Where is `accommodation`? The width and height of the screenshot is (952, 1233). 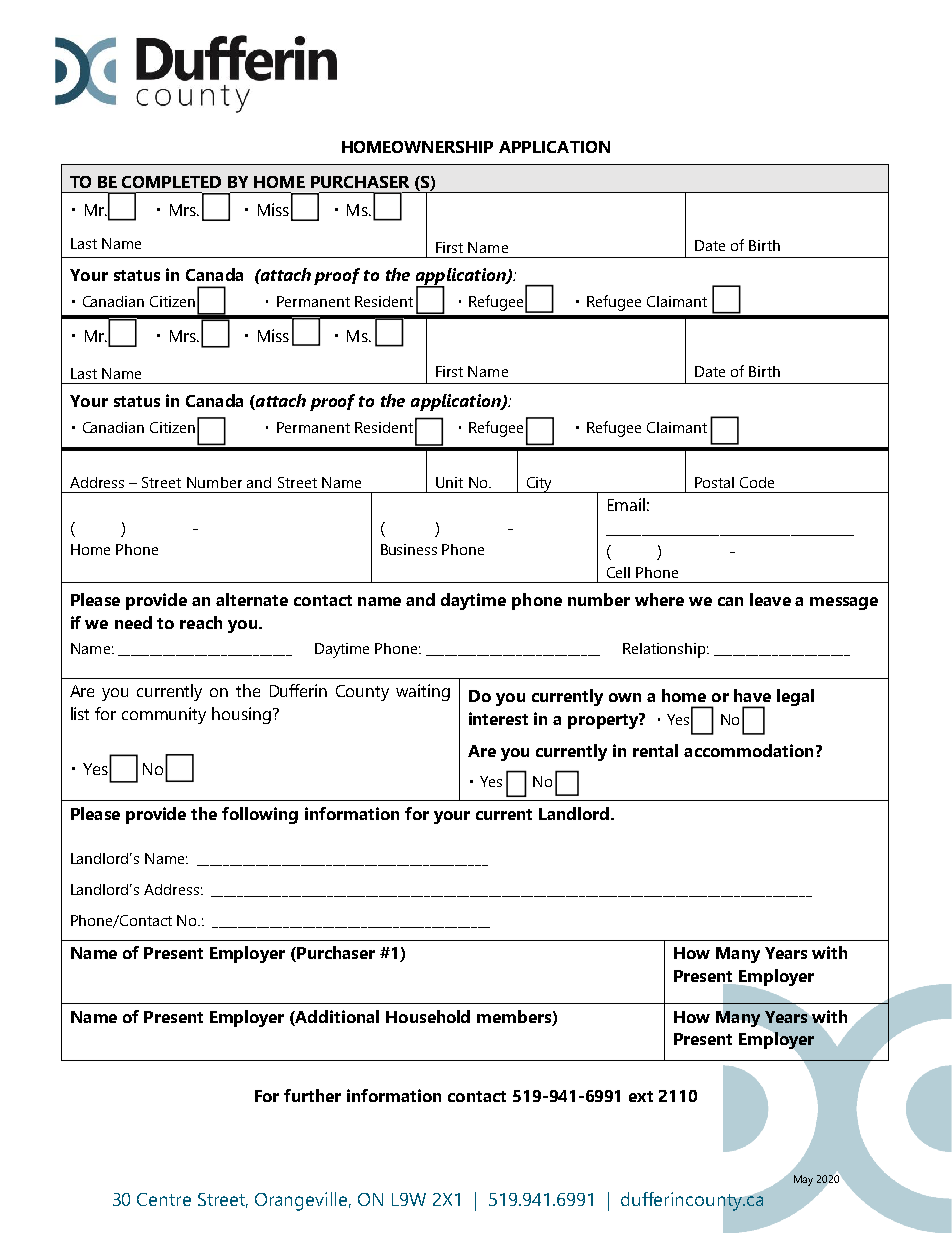
accommodation is located at coordinates (748, 750).
